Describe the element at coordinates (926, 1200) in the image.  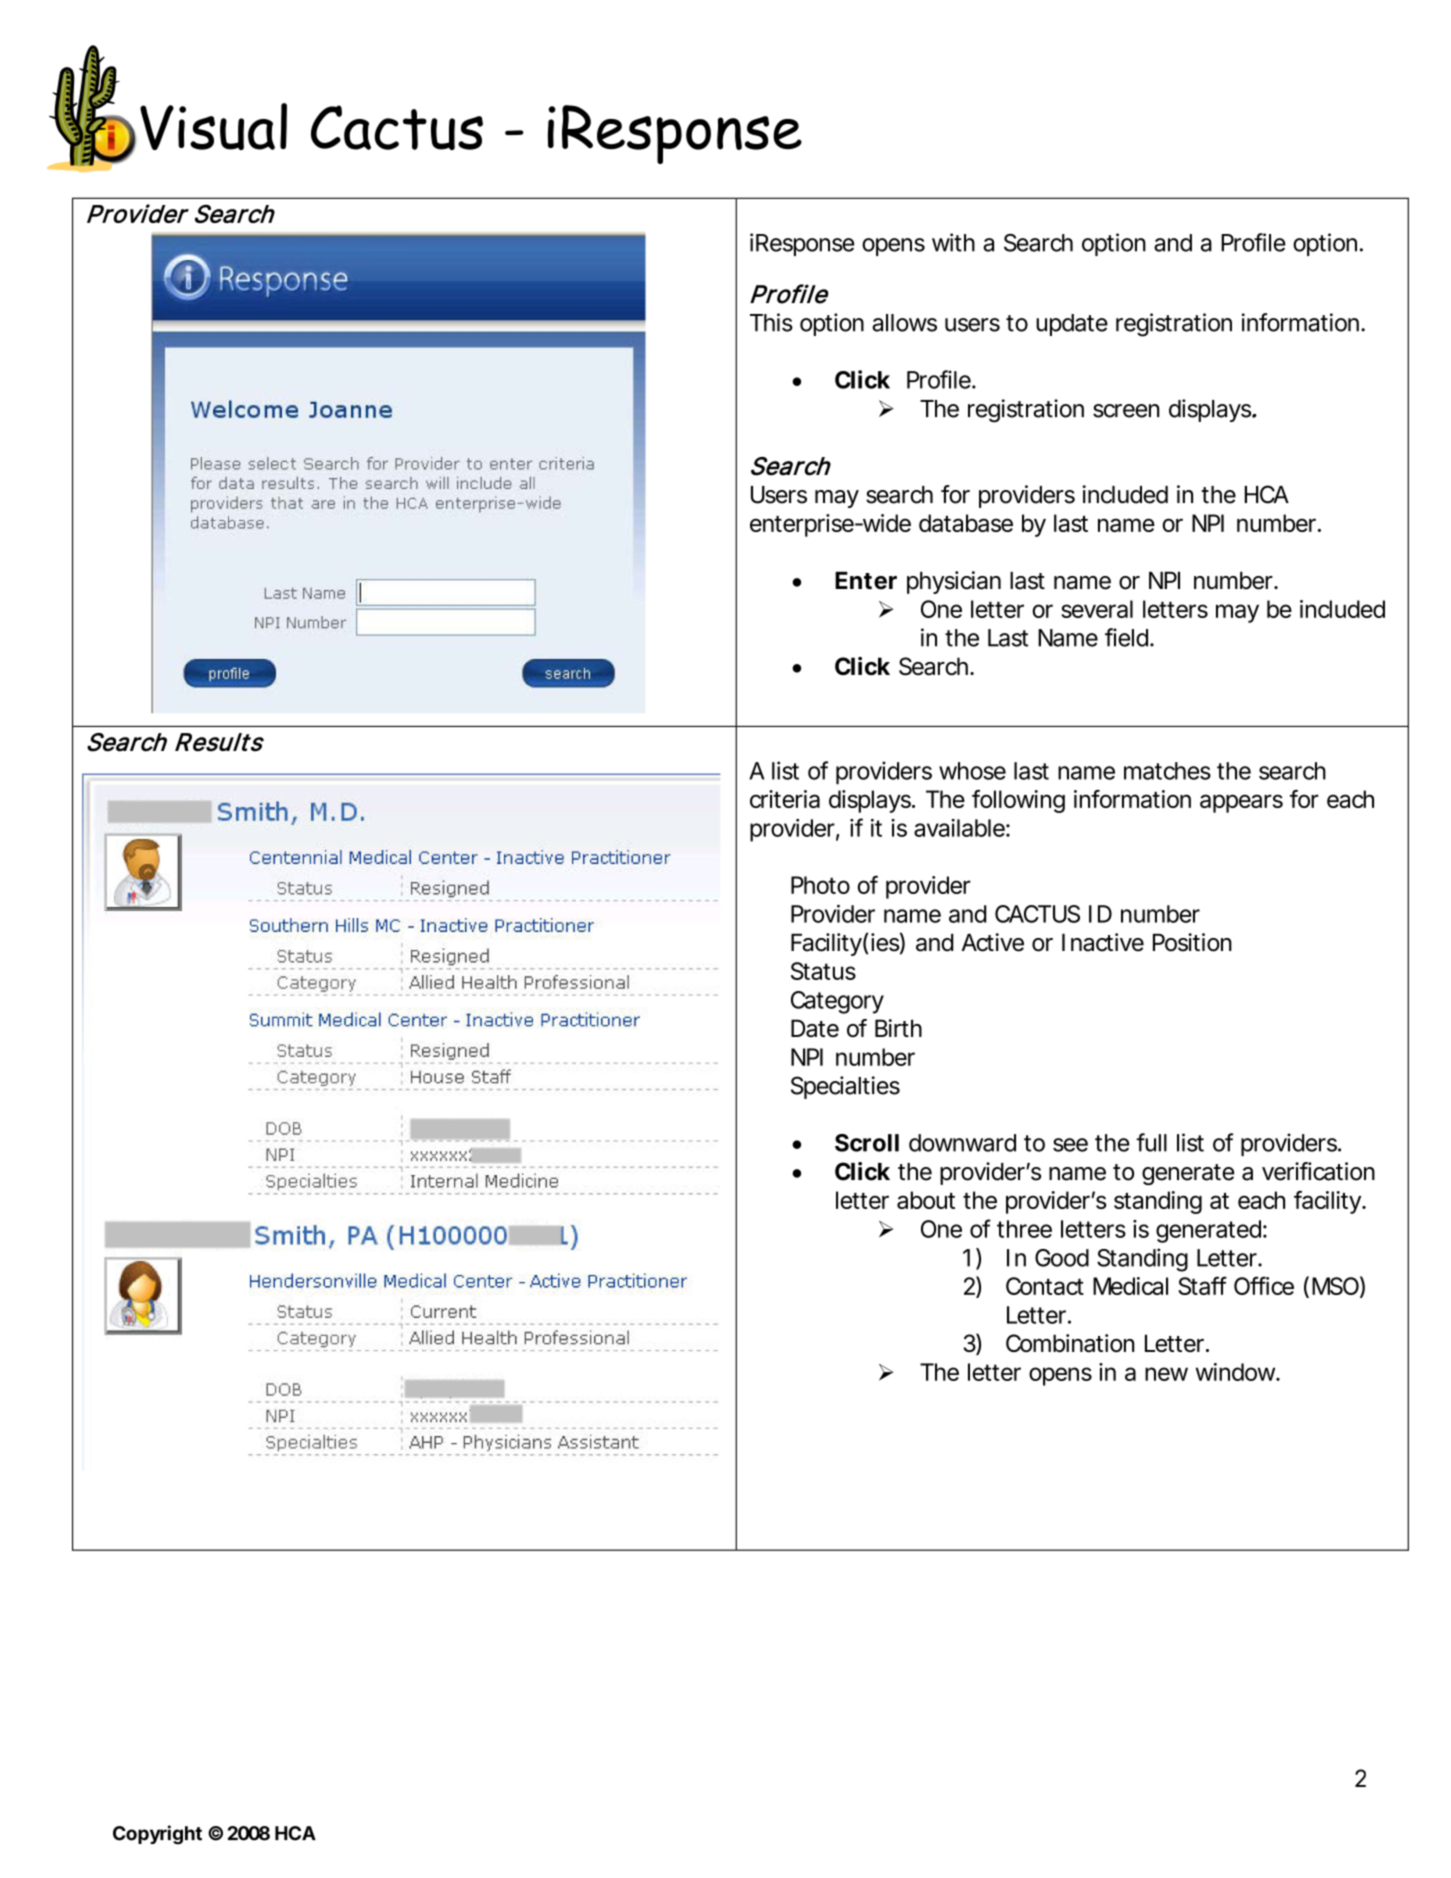
I see `about` at that location.
